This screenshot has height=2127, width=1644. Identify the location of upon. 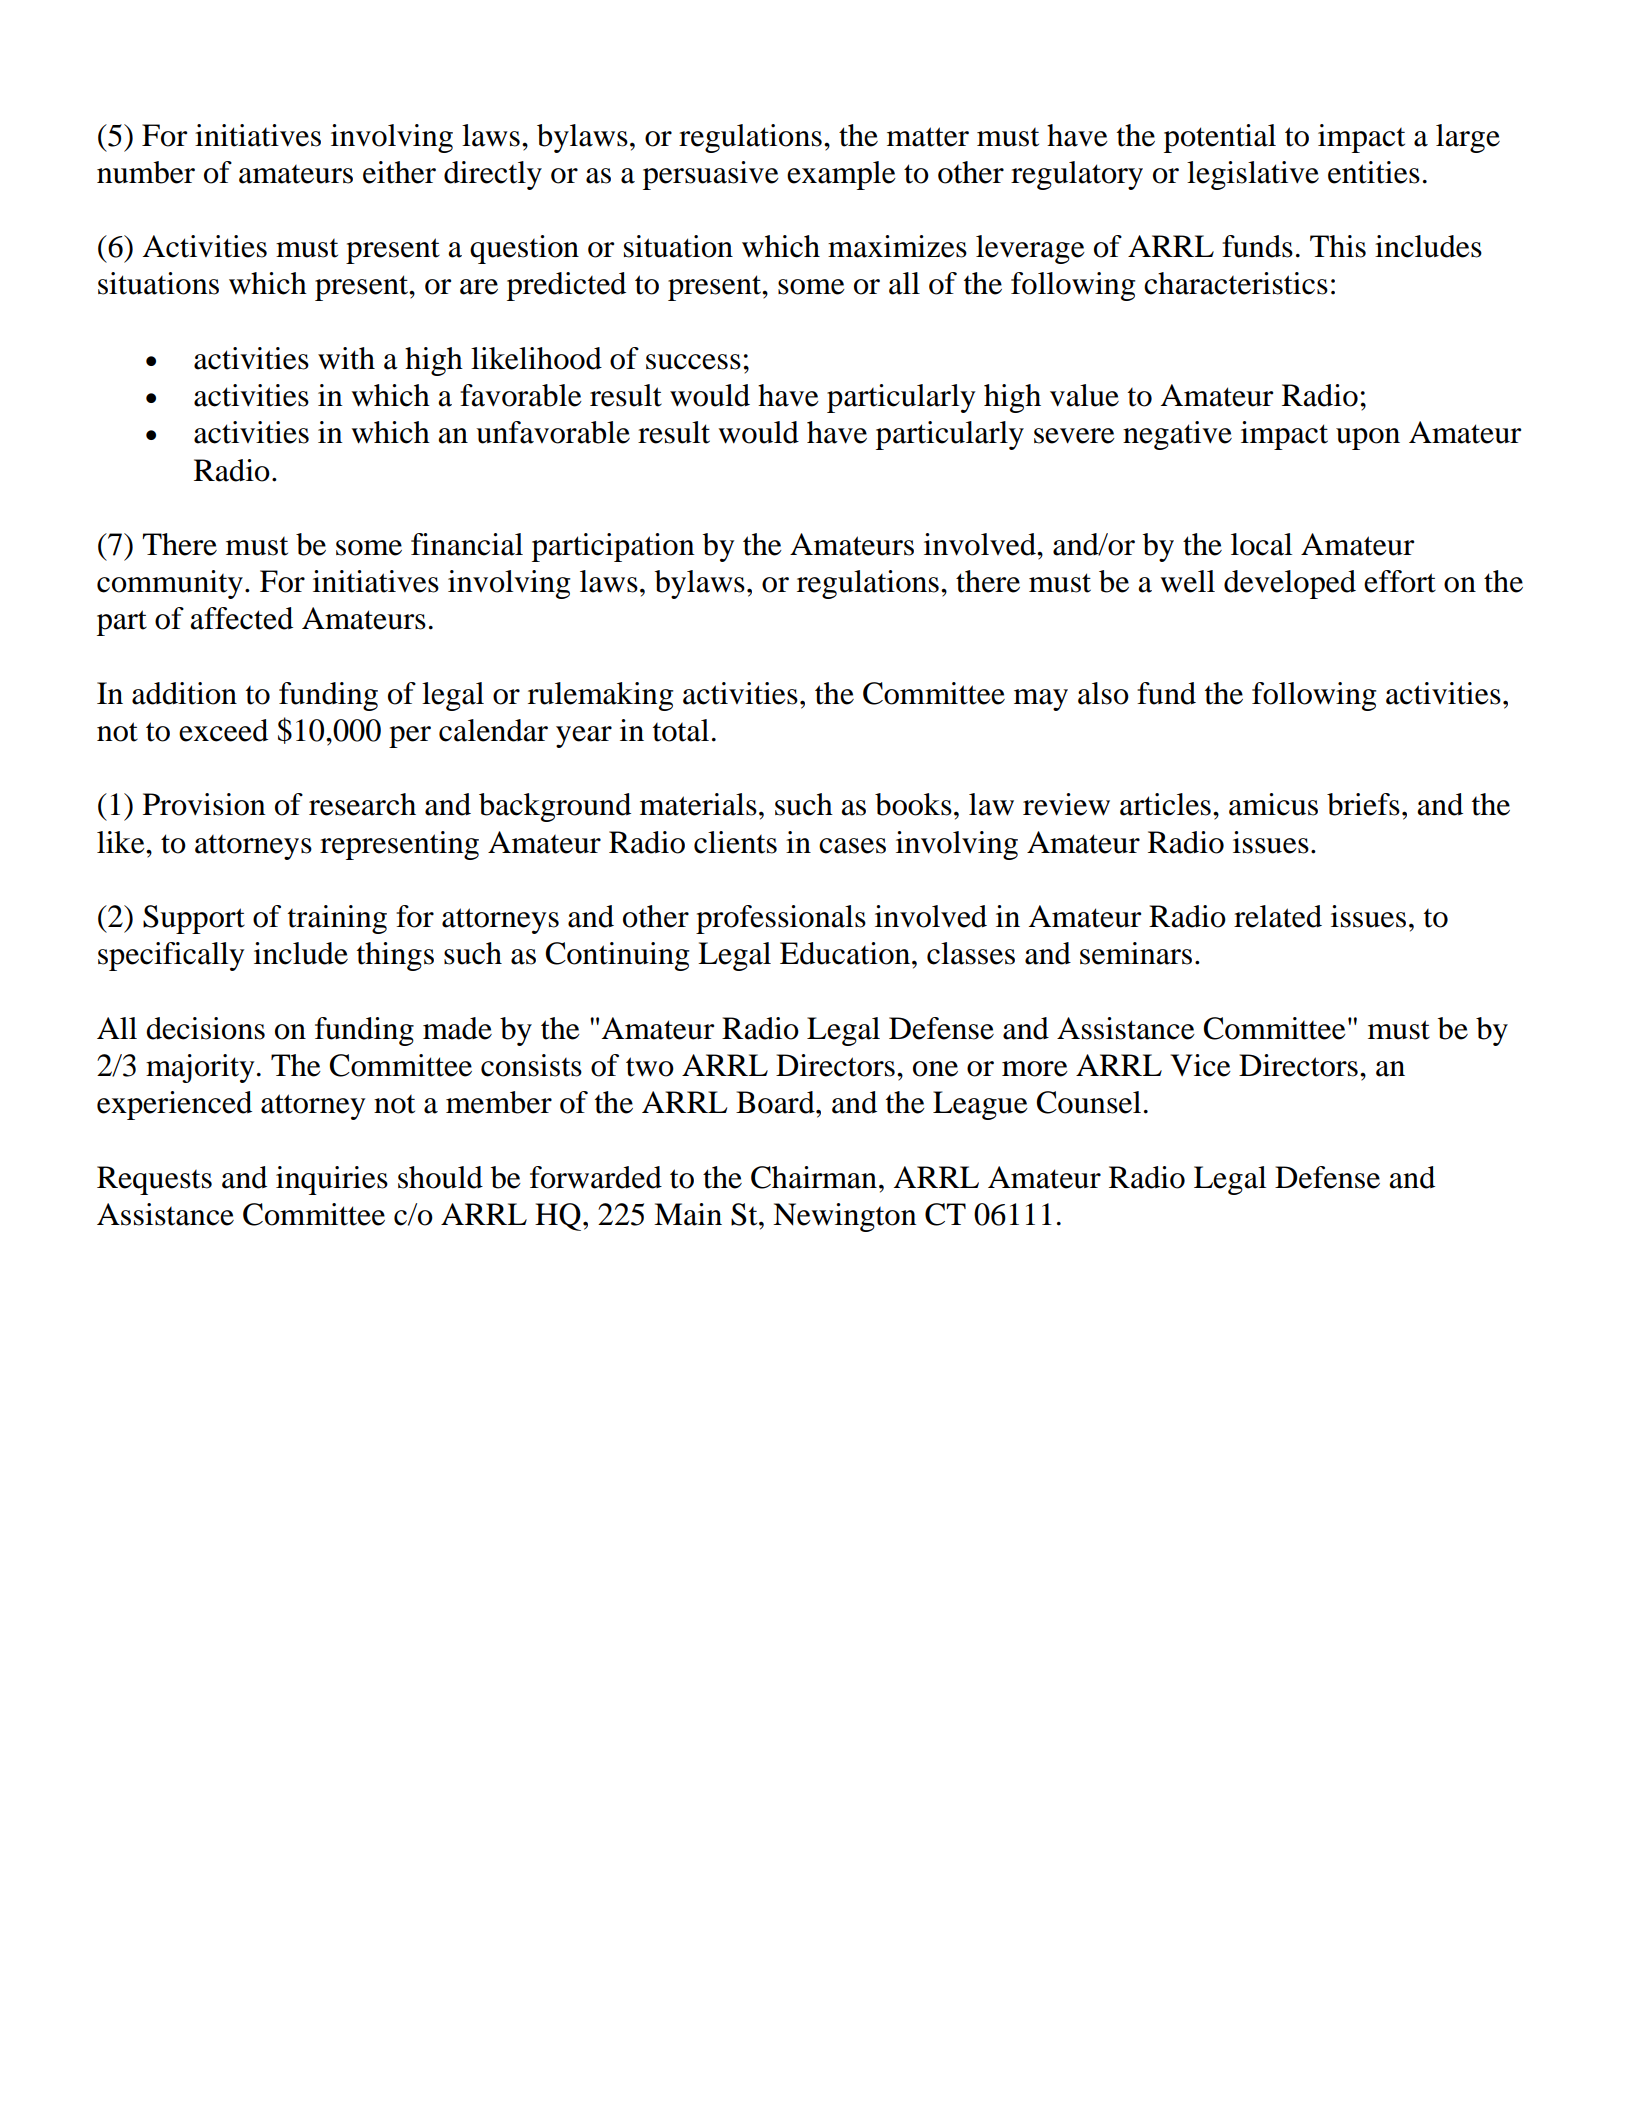
(1368, 439).
